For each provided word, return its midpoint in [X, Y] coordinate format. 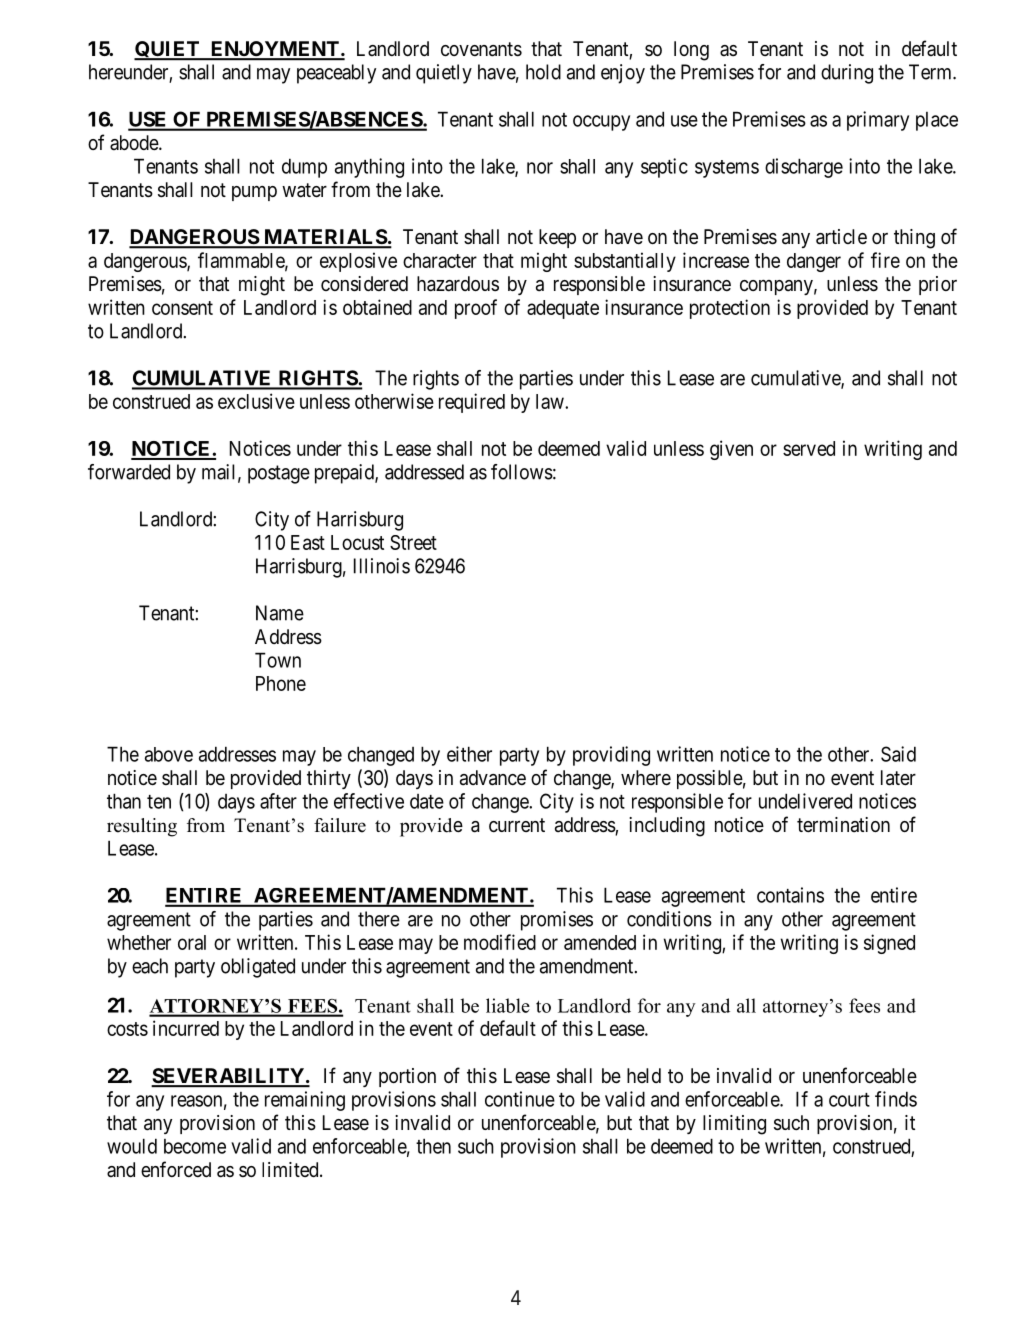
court [849, 1100]
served [809, 448]
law [551, 401]
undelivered [805, 801]
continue [520, 1099]
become [195, 1146]
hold [543, 72]
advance [493, 778]
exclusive [256, 401]
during [847, 74]
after [278, 801]
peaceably [336, 74]
